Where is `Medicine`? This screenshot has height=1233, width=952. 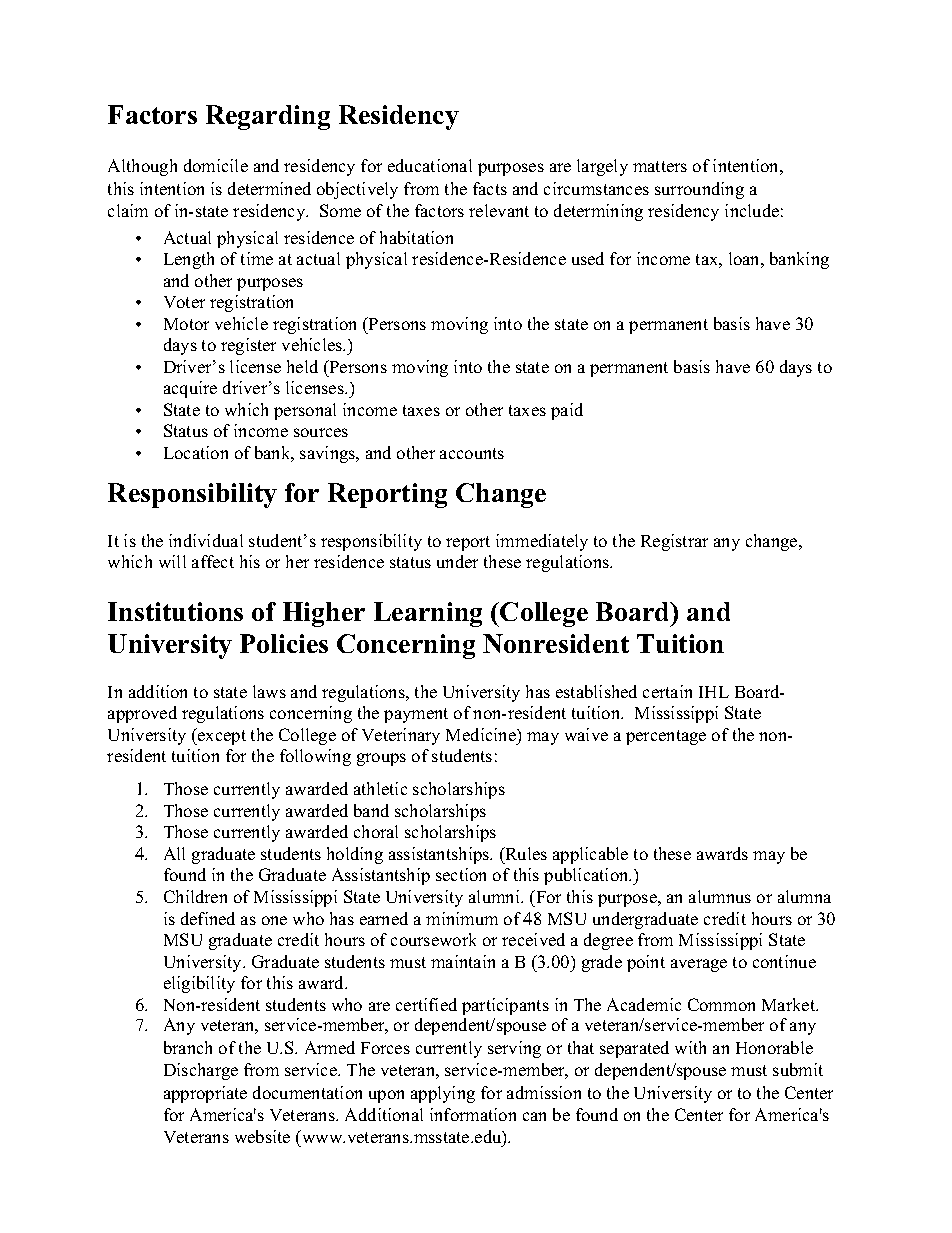
Medicine is located at coordinates (482, 734).
